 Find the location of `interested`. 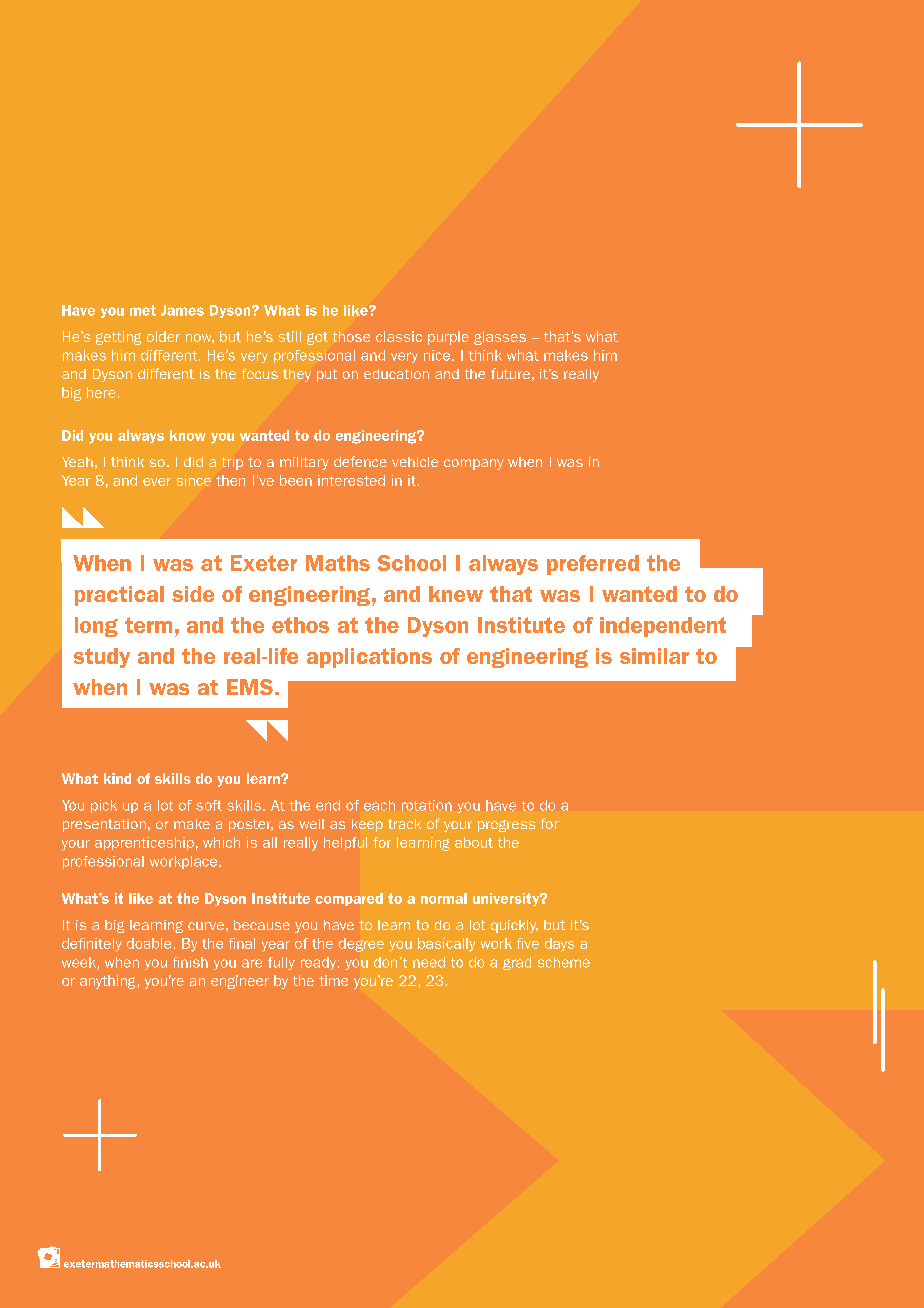

interested is located at coordinates (351, 480).
